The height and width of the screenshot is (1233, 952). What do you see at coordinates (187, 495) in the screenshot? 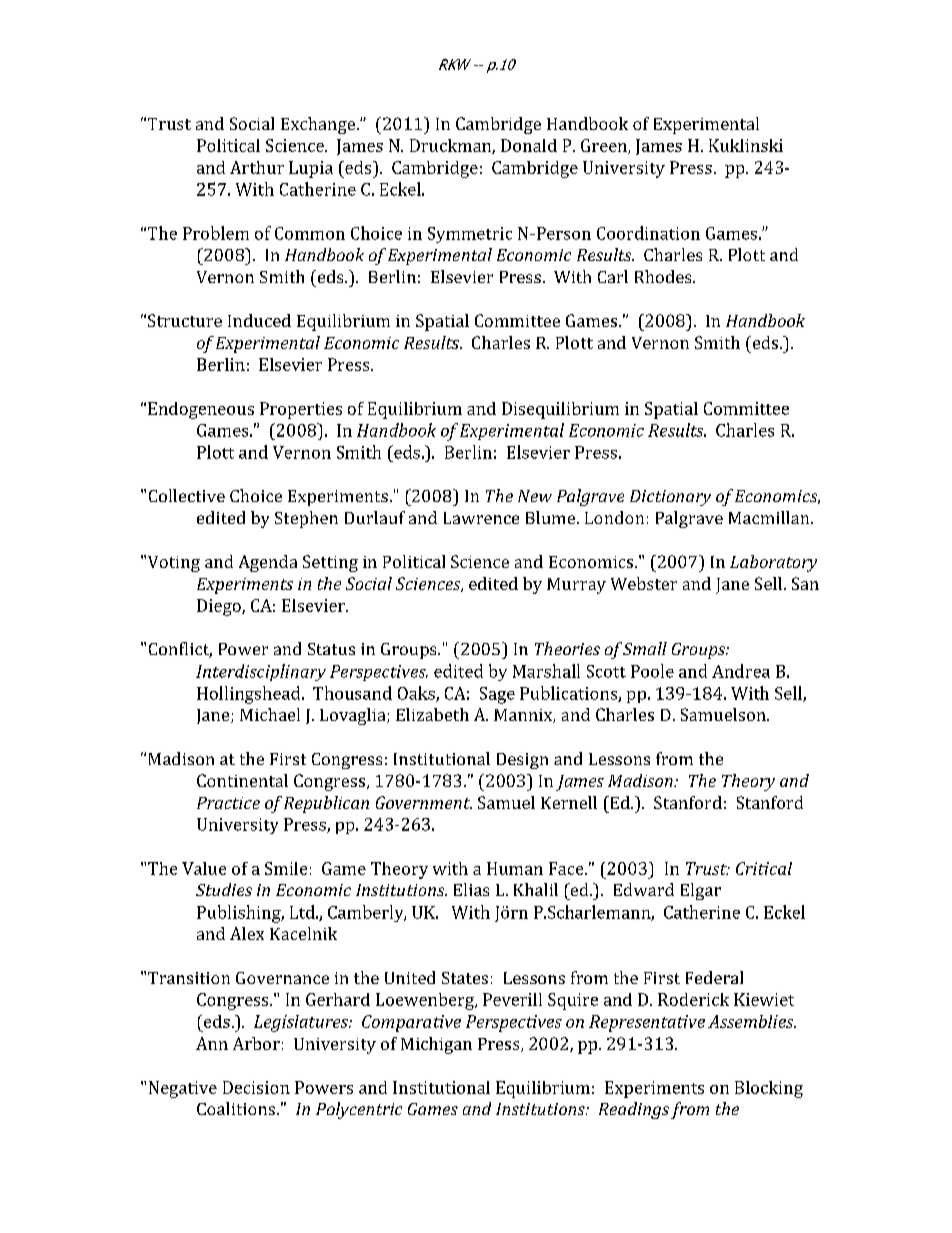
I see `Collective` at bounding box center [187, 495].
